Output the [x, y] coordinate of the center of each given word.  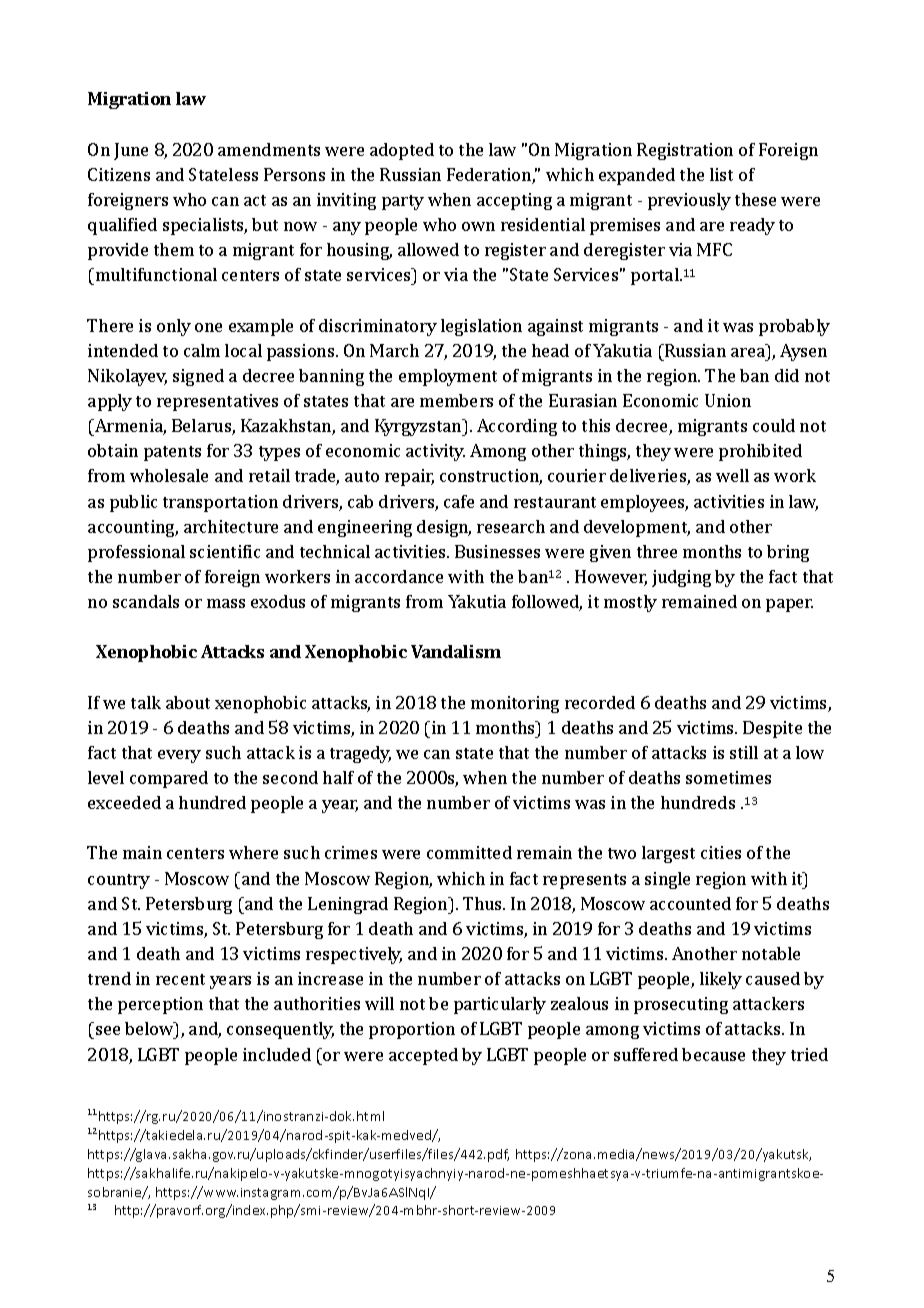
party [403, 202]
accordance [399, 576]
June [131, 151]
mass [226, 603]
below [150, 1030]
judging [681, 578]
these [755, 199]
